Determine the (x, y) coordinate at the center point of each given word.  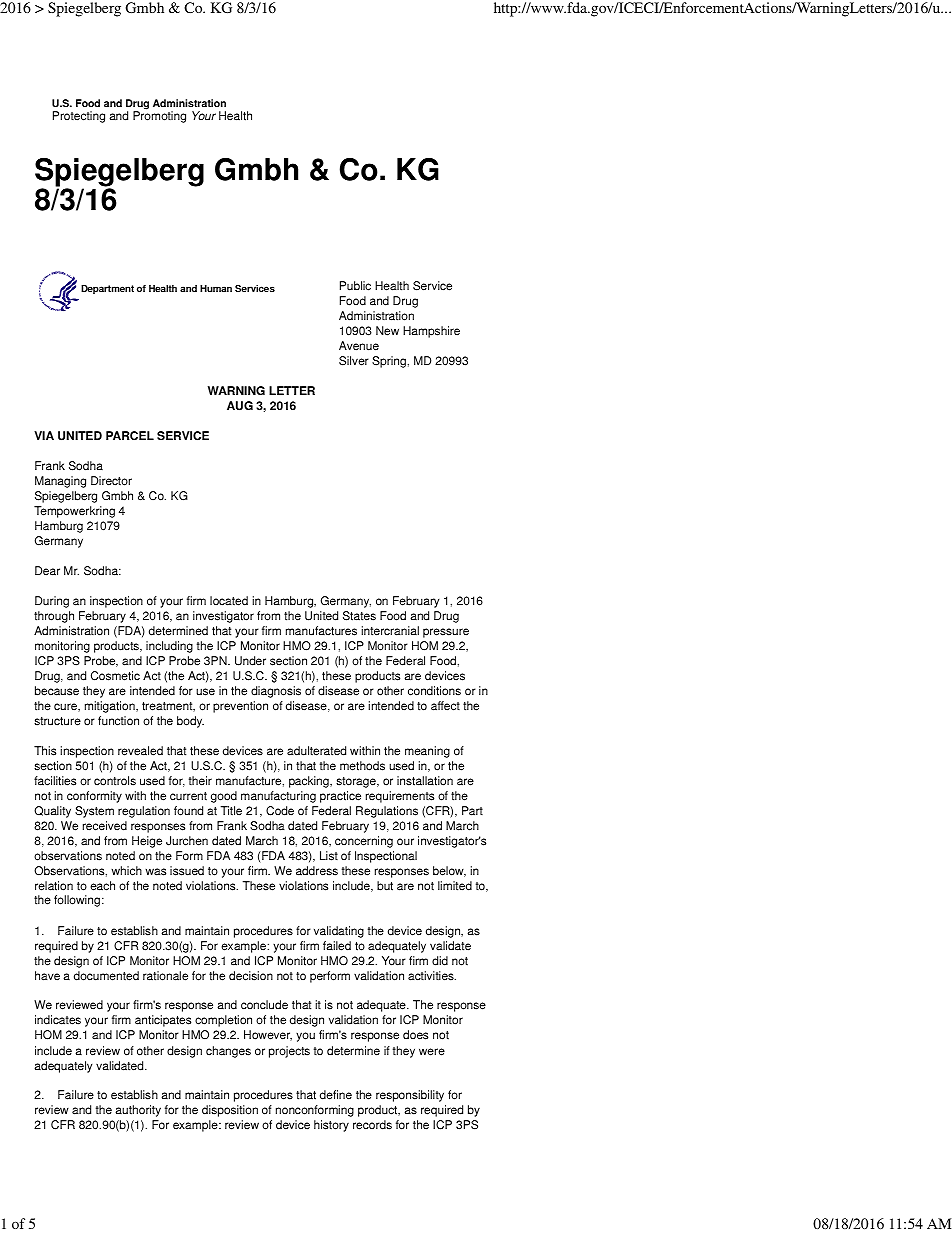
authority (138, 1111)
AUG (240, 406)
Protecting (79, 117)
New (387, 331)
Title (231, 811)
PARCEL (130, 436)
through (54, 617)
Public (355, 286)
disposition (230, 1111)
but (385, 886)
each (102, 886)
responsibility (410, 1096)
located (229, 601)
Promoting (159, 116)
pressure (446, 633)
